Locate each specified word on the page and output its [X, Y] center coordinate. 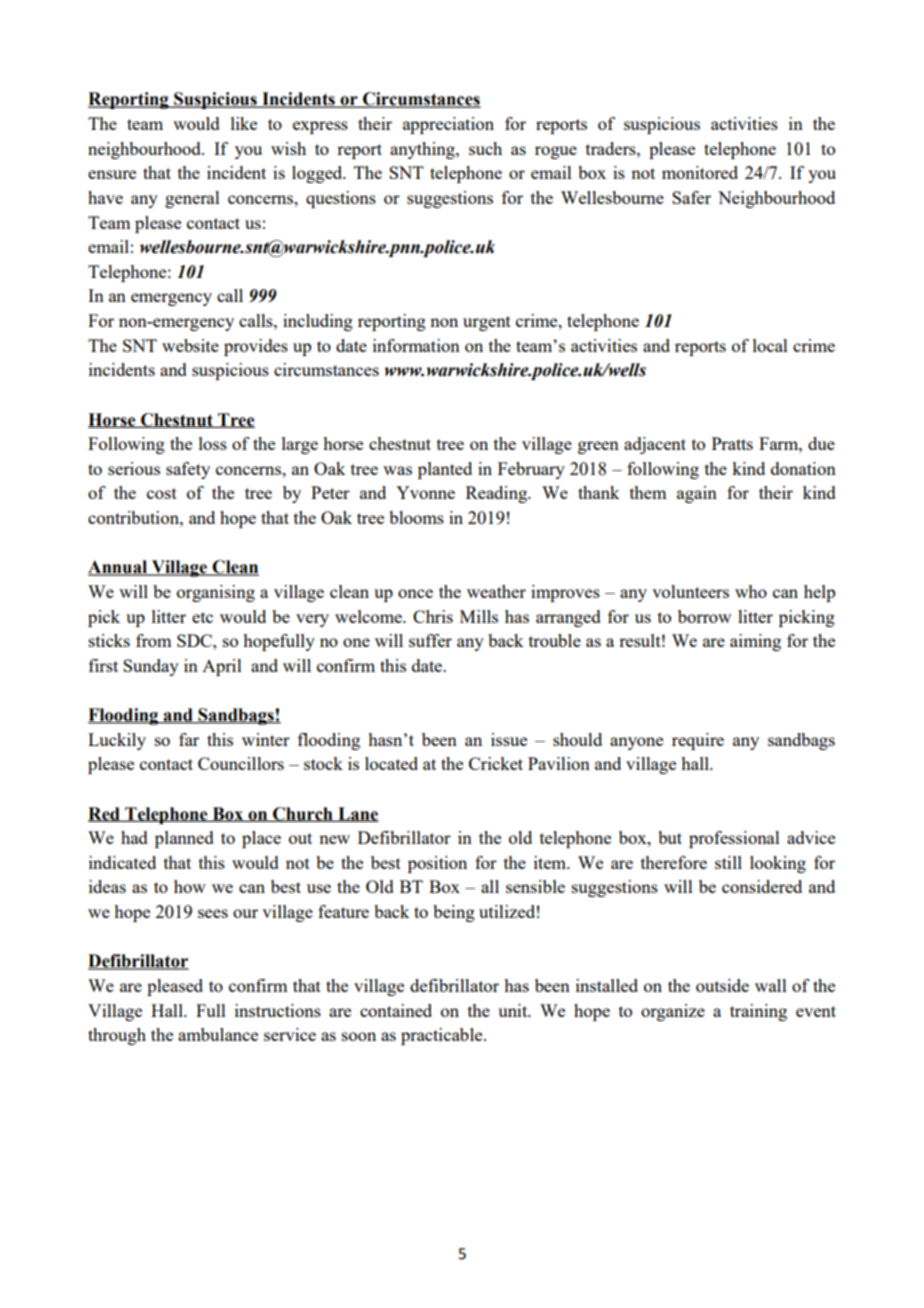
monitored [700, 172]
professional [734, 839]
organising [216, 593]
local [770, 345]
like [244, 123]
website [190, 345]
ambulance [218, 1034]
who [751, 591]
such [485, 148]
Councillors [241, 763]
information [416, 345]
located [391, 763]
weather [496, 591]
